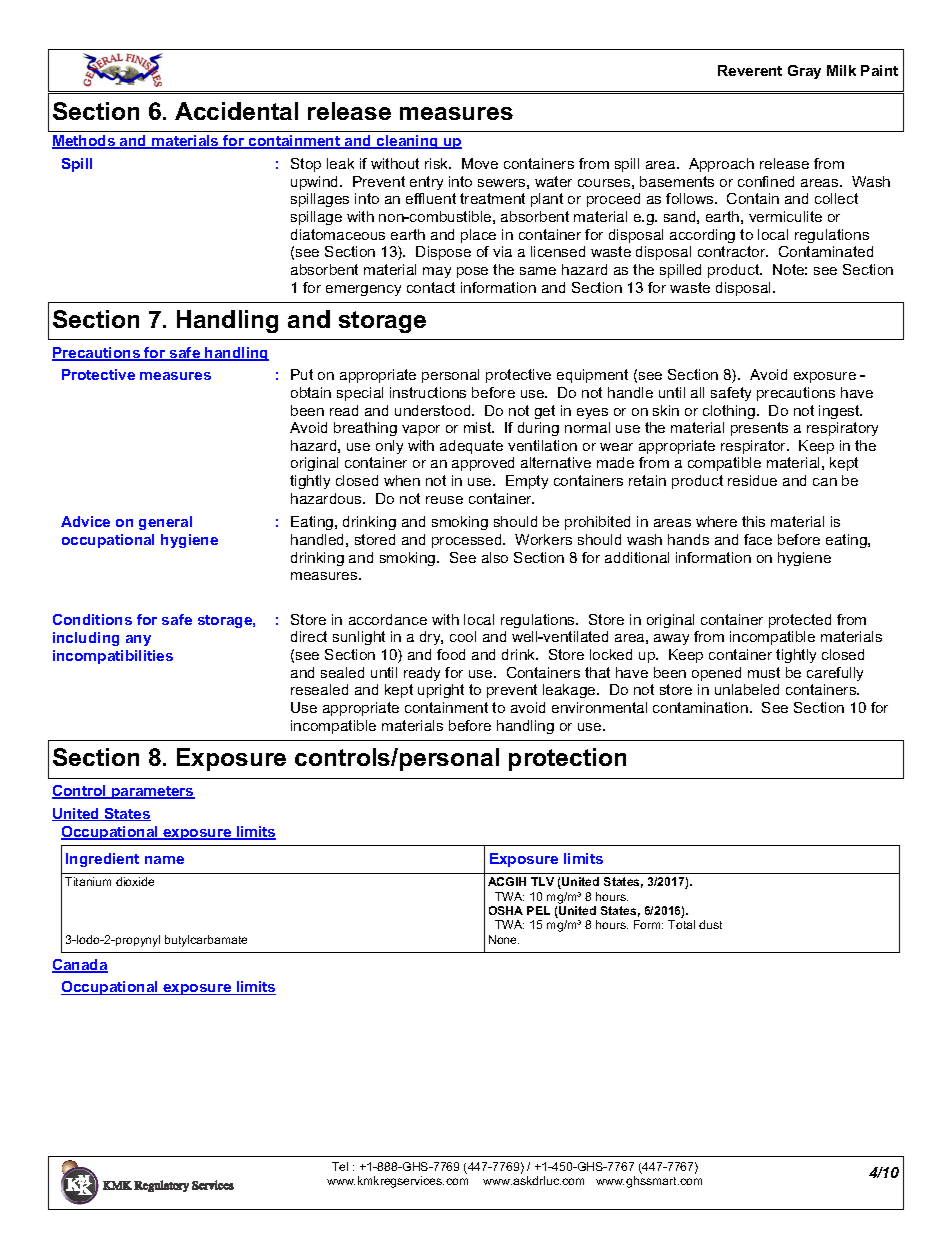  I want to click on Move, so click(480, 163).
